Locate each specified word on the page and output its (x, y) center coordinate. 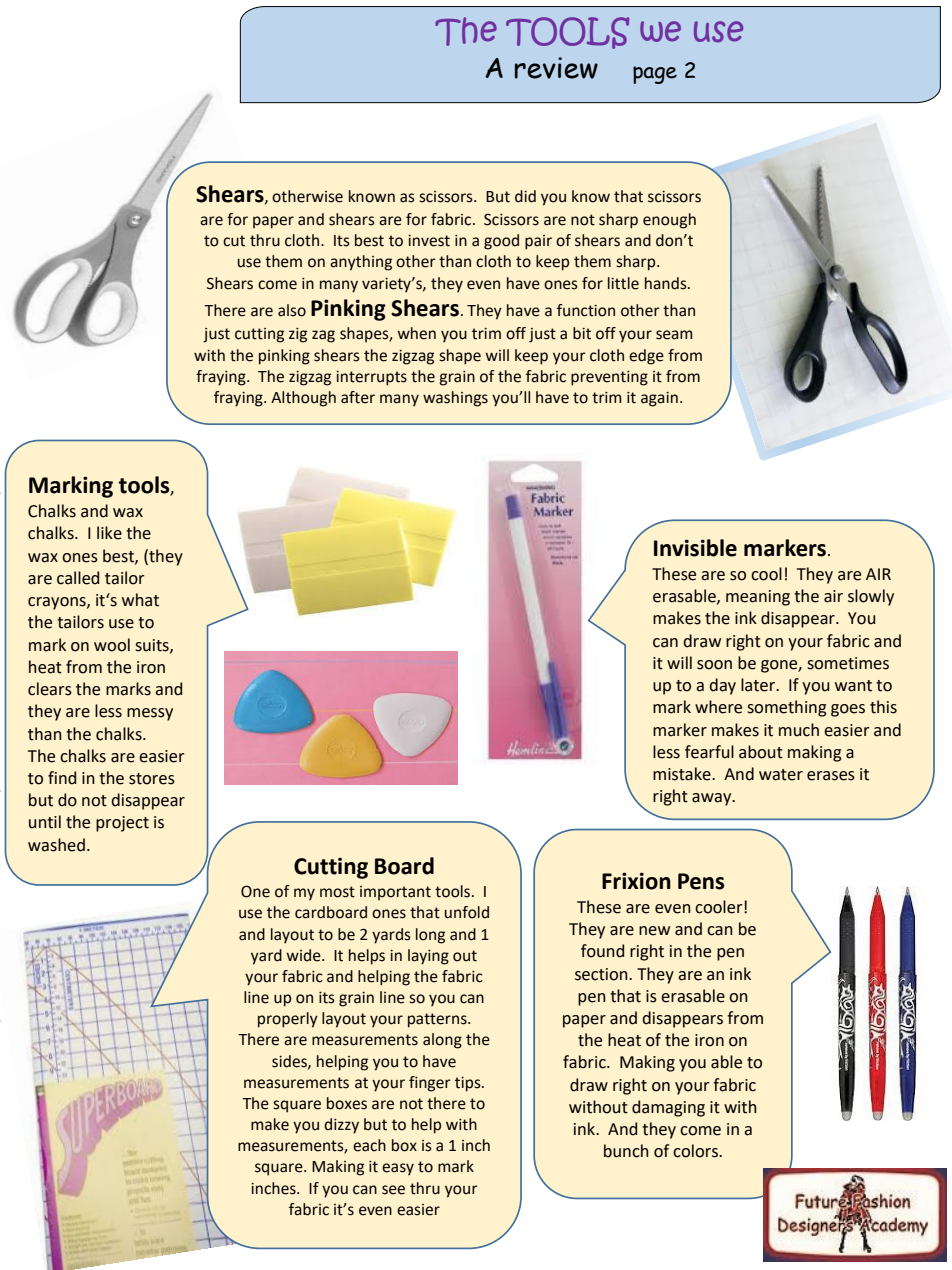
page (655, 75)
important (395, 893)
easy (398, 1169)
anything (361, 263)
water (781, 775)
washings (455, 399)
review (556, 68)
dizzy (341, 1126)
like (109, 533)
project (122, 824)
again (659, 399)
